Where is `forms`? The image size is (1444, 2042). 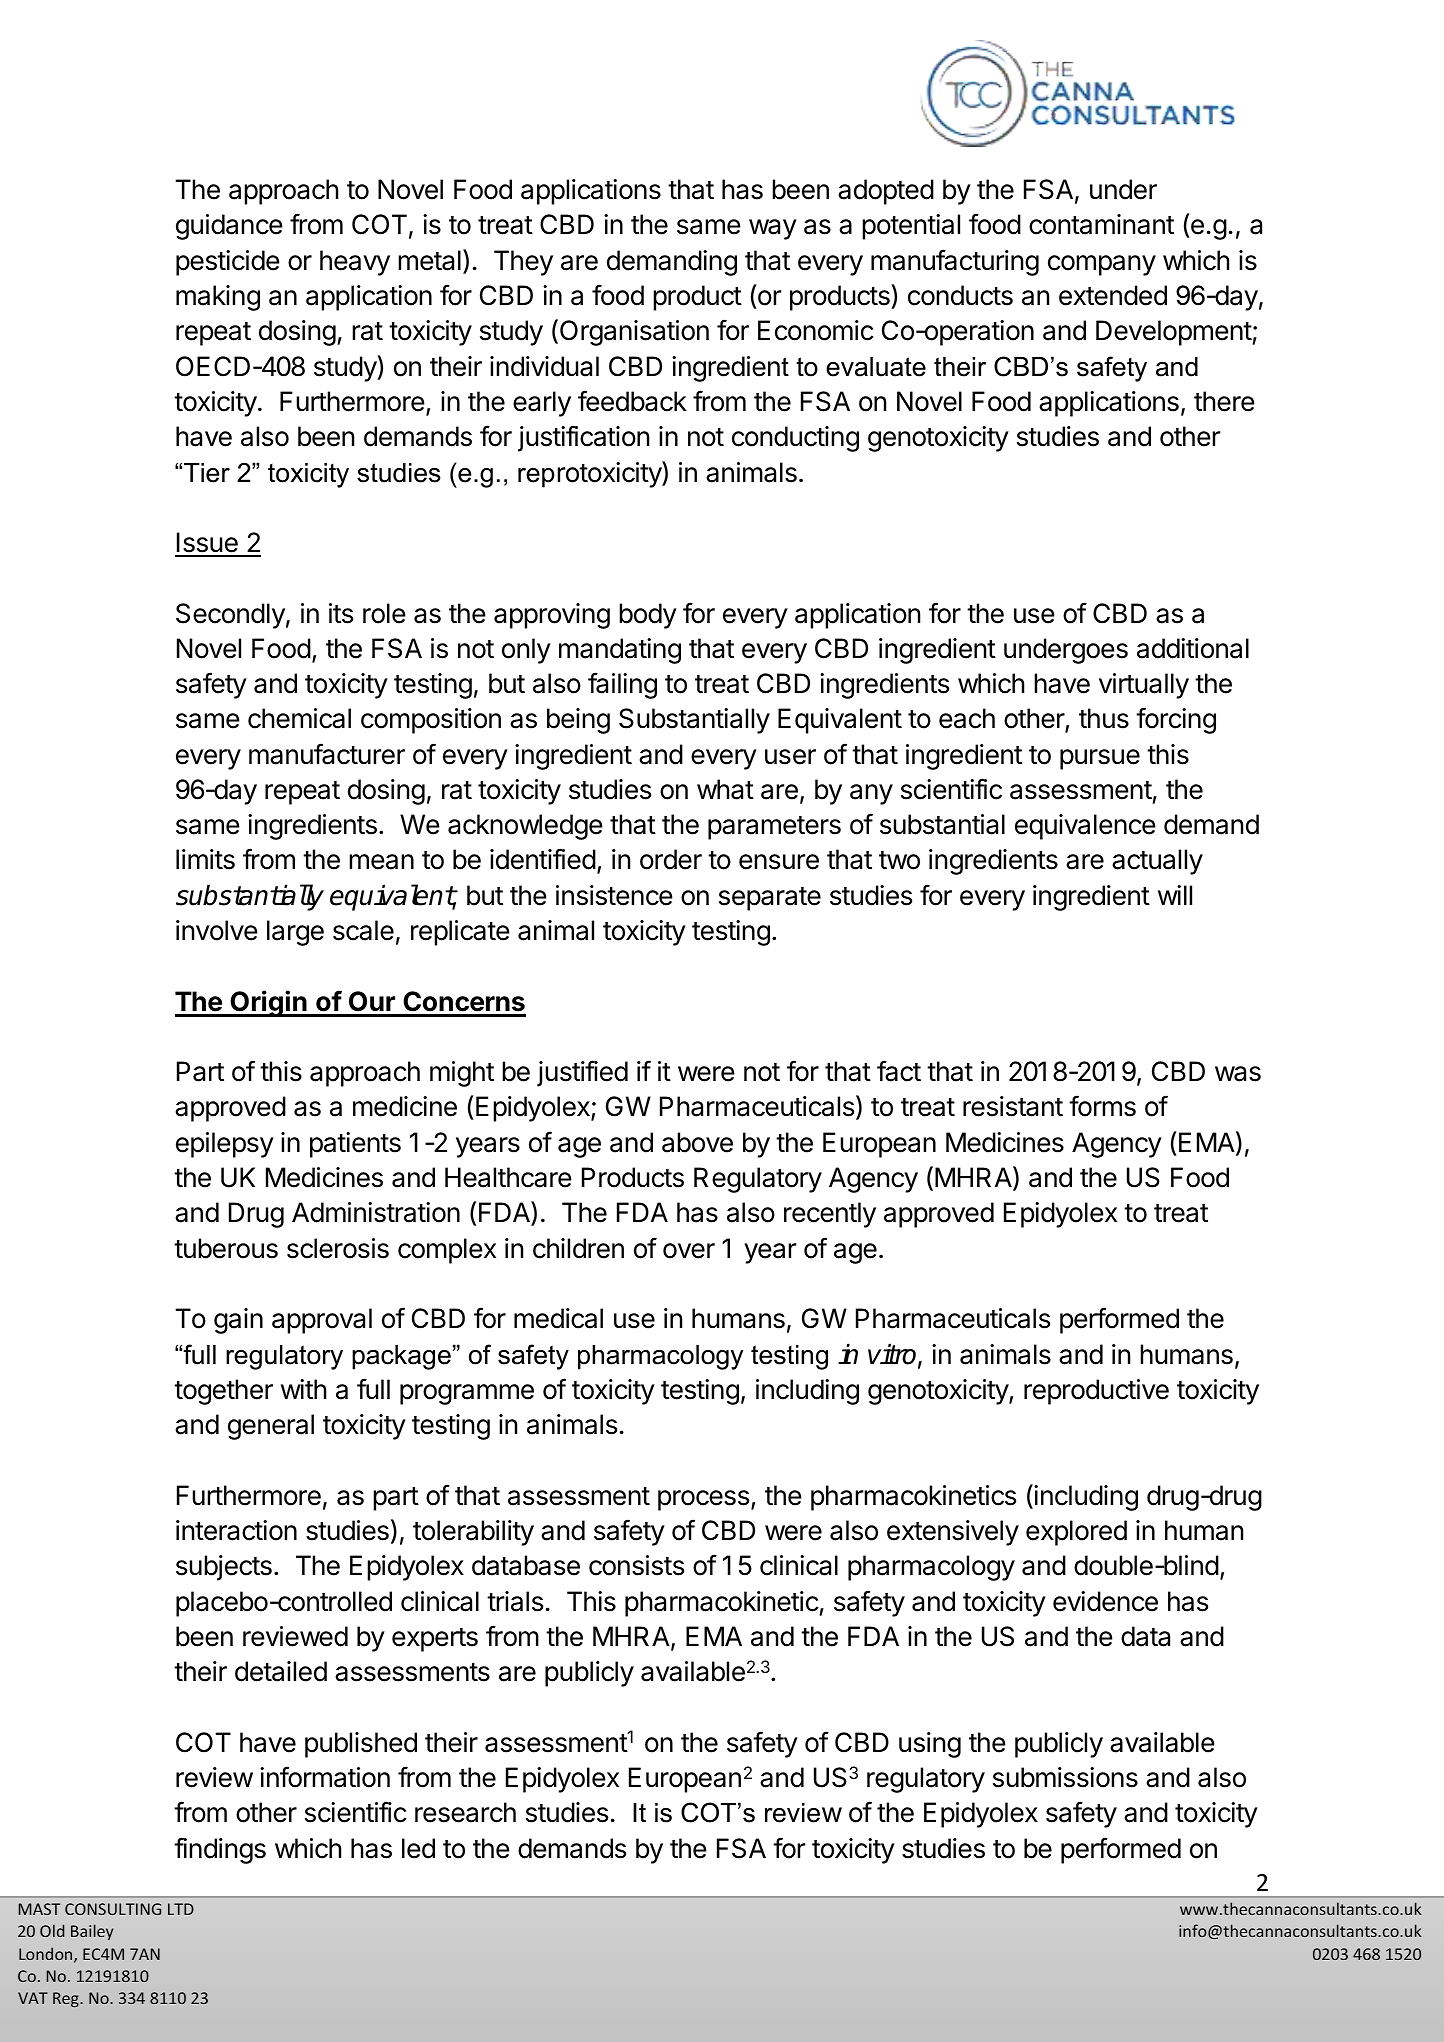 forms is located at coordinates (1102, 1106).
